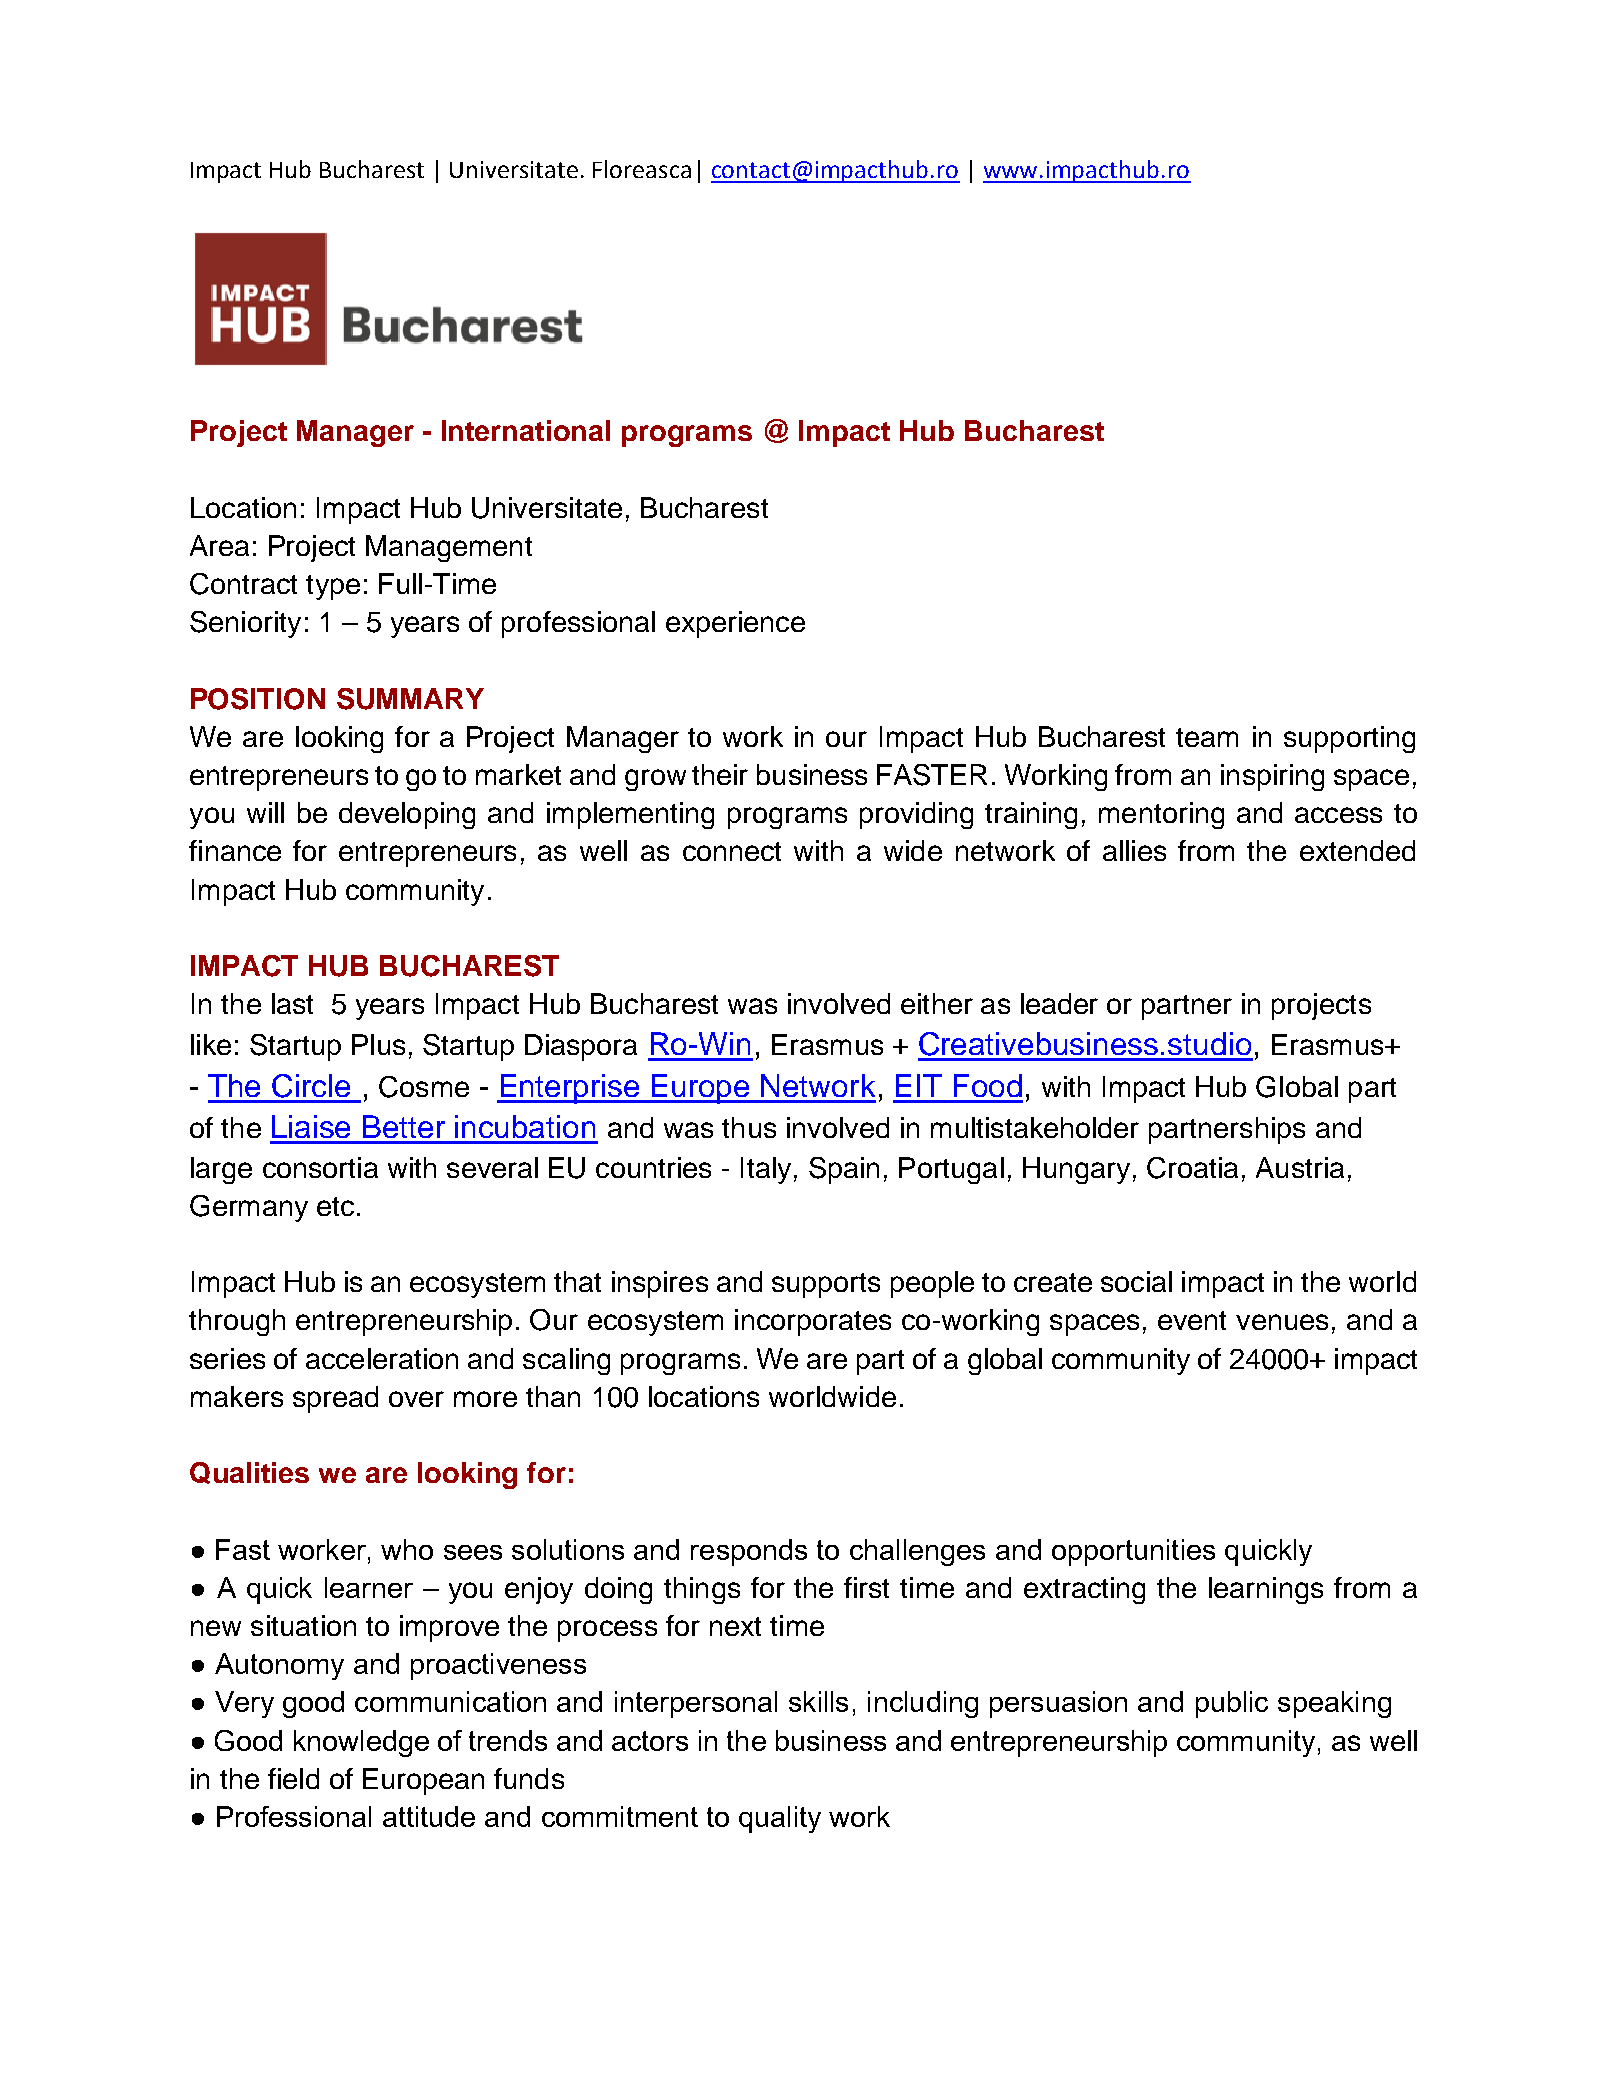  What do you see at coordinates (780, 1819) in the page?
I see `quality` at bounding box center [780, 1819].
